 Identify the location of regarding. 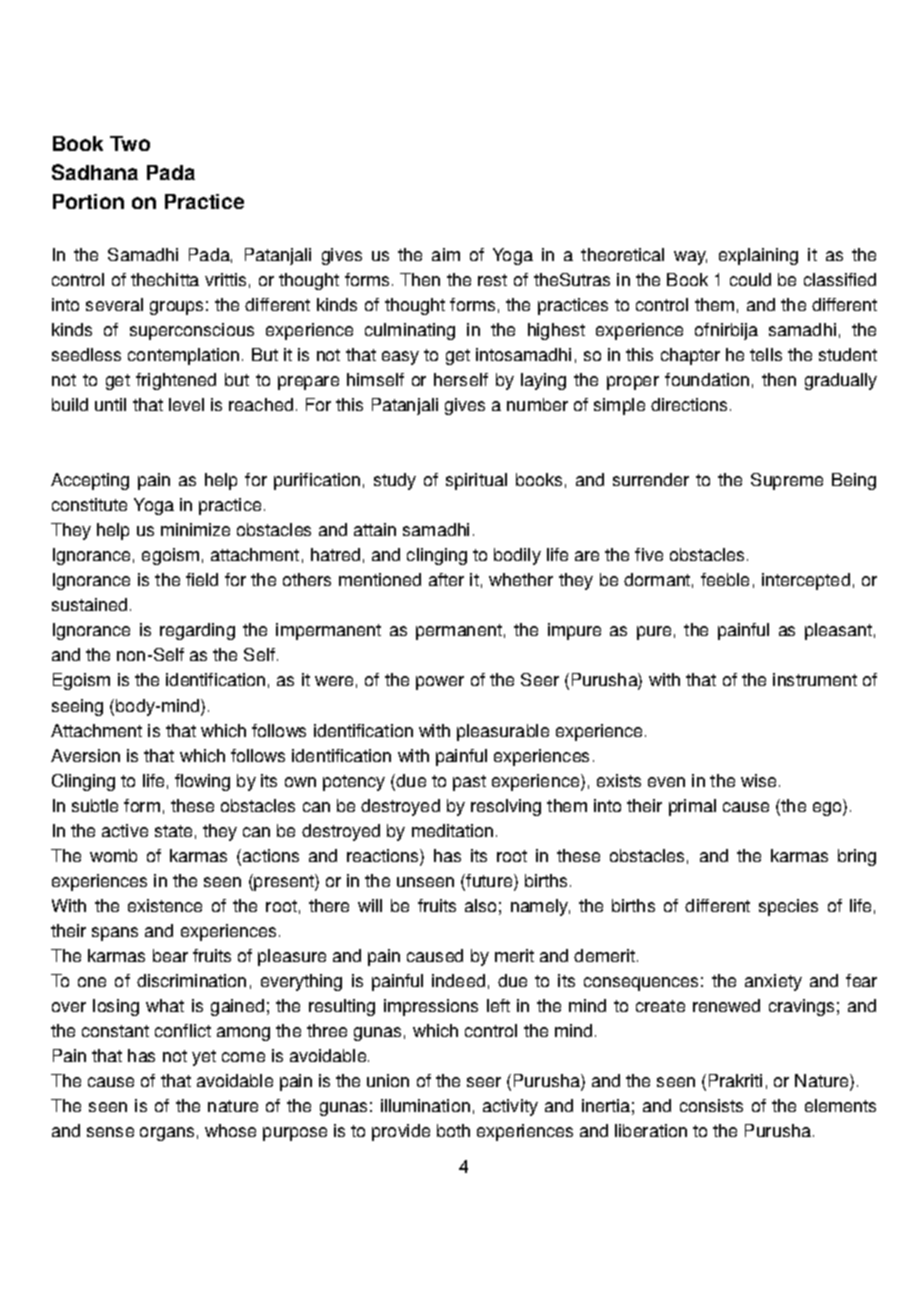
(197, 631).
